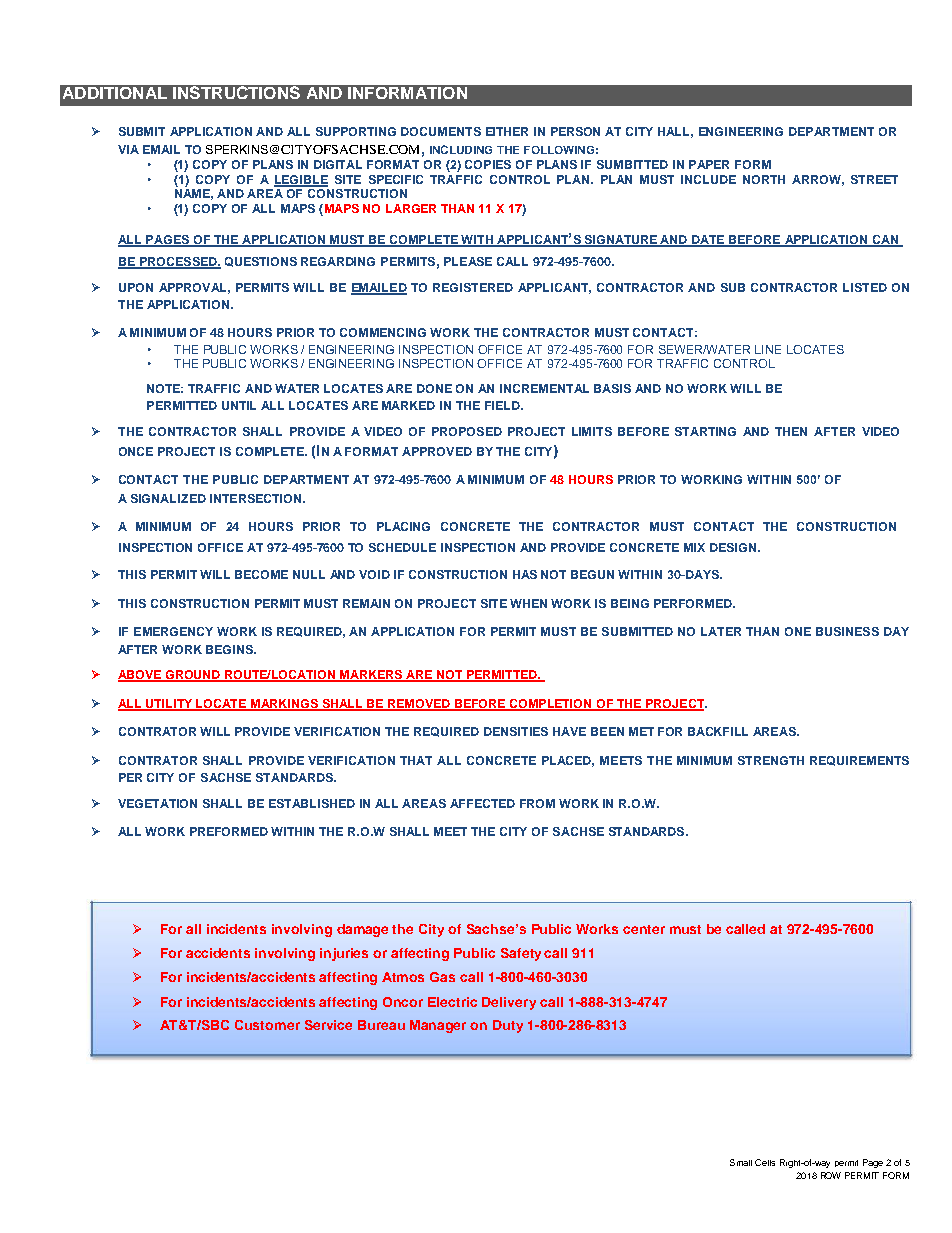 This image has height=1233, width=952. I want to click on BUSINESS, so click(847, 631).
